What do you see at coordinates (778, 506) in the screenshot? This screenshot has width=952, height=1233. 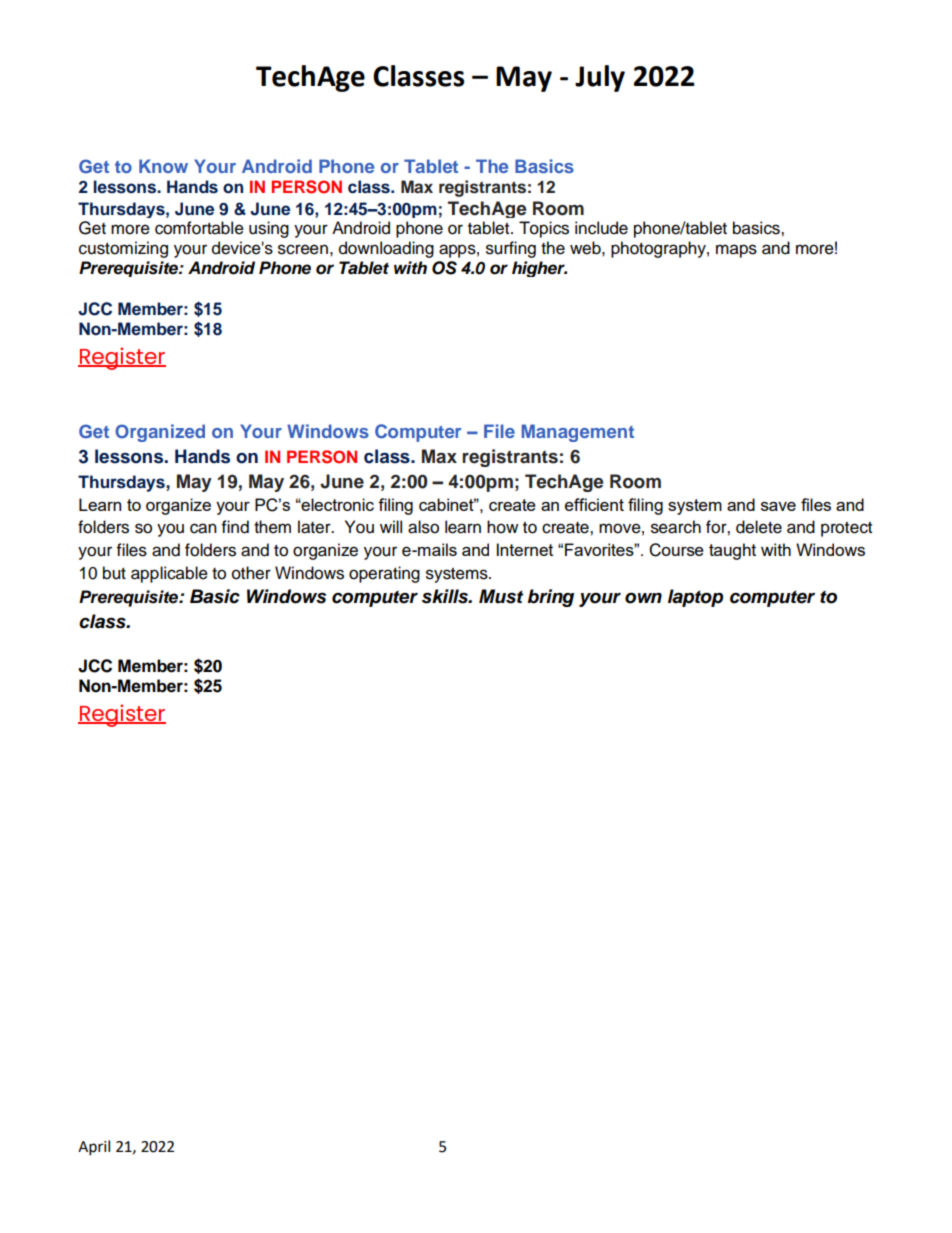 I see `save` at bounding box center [778, 506].
